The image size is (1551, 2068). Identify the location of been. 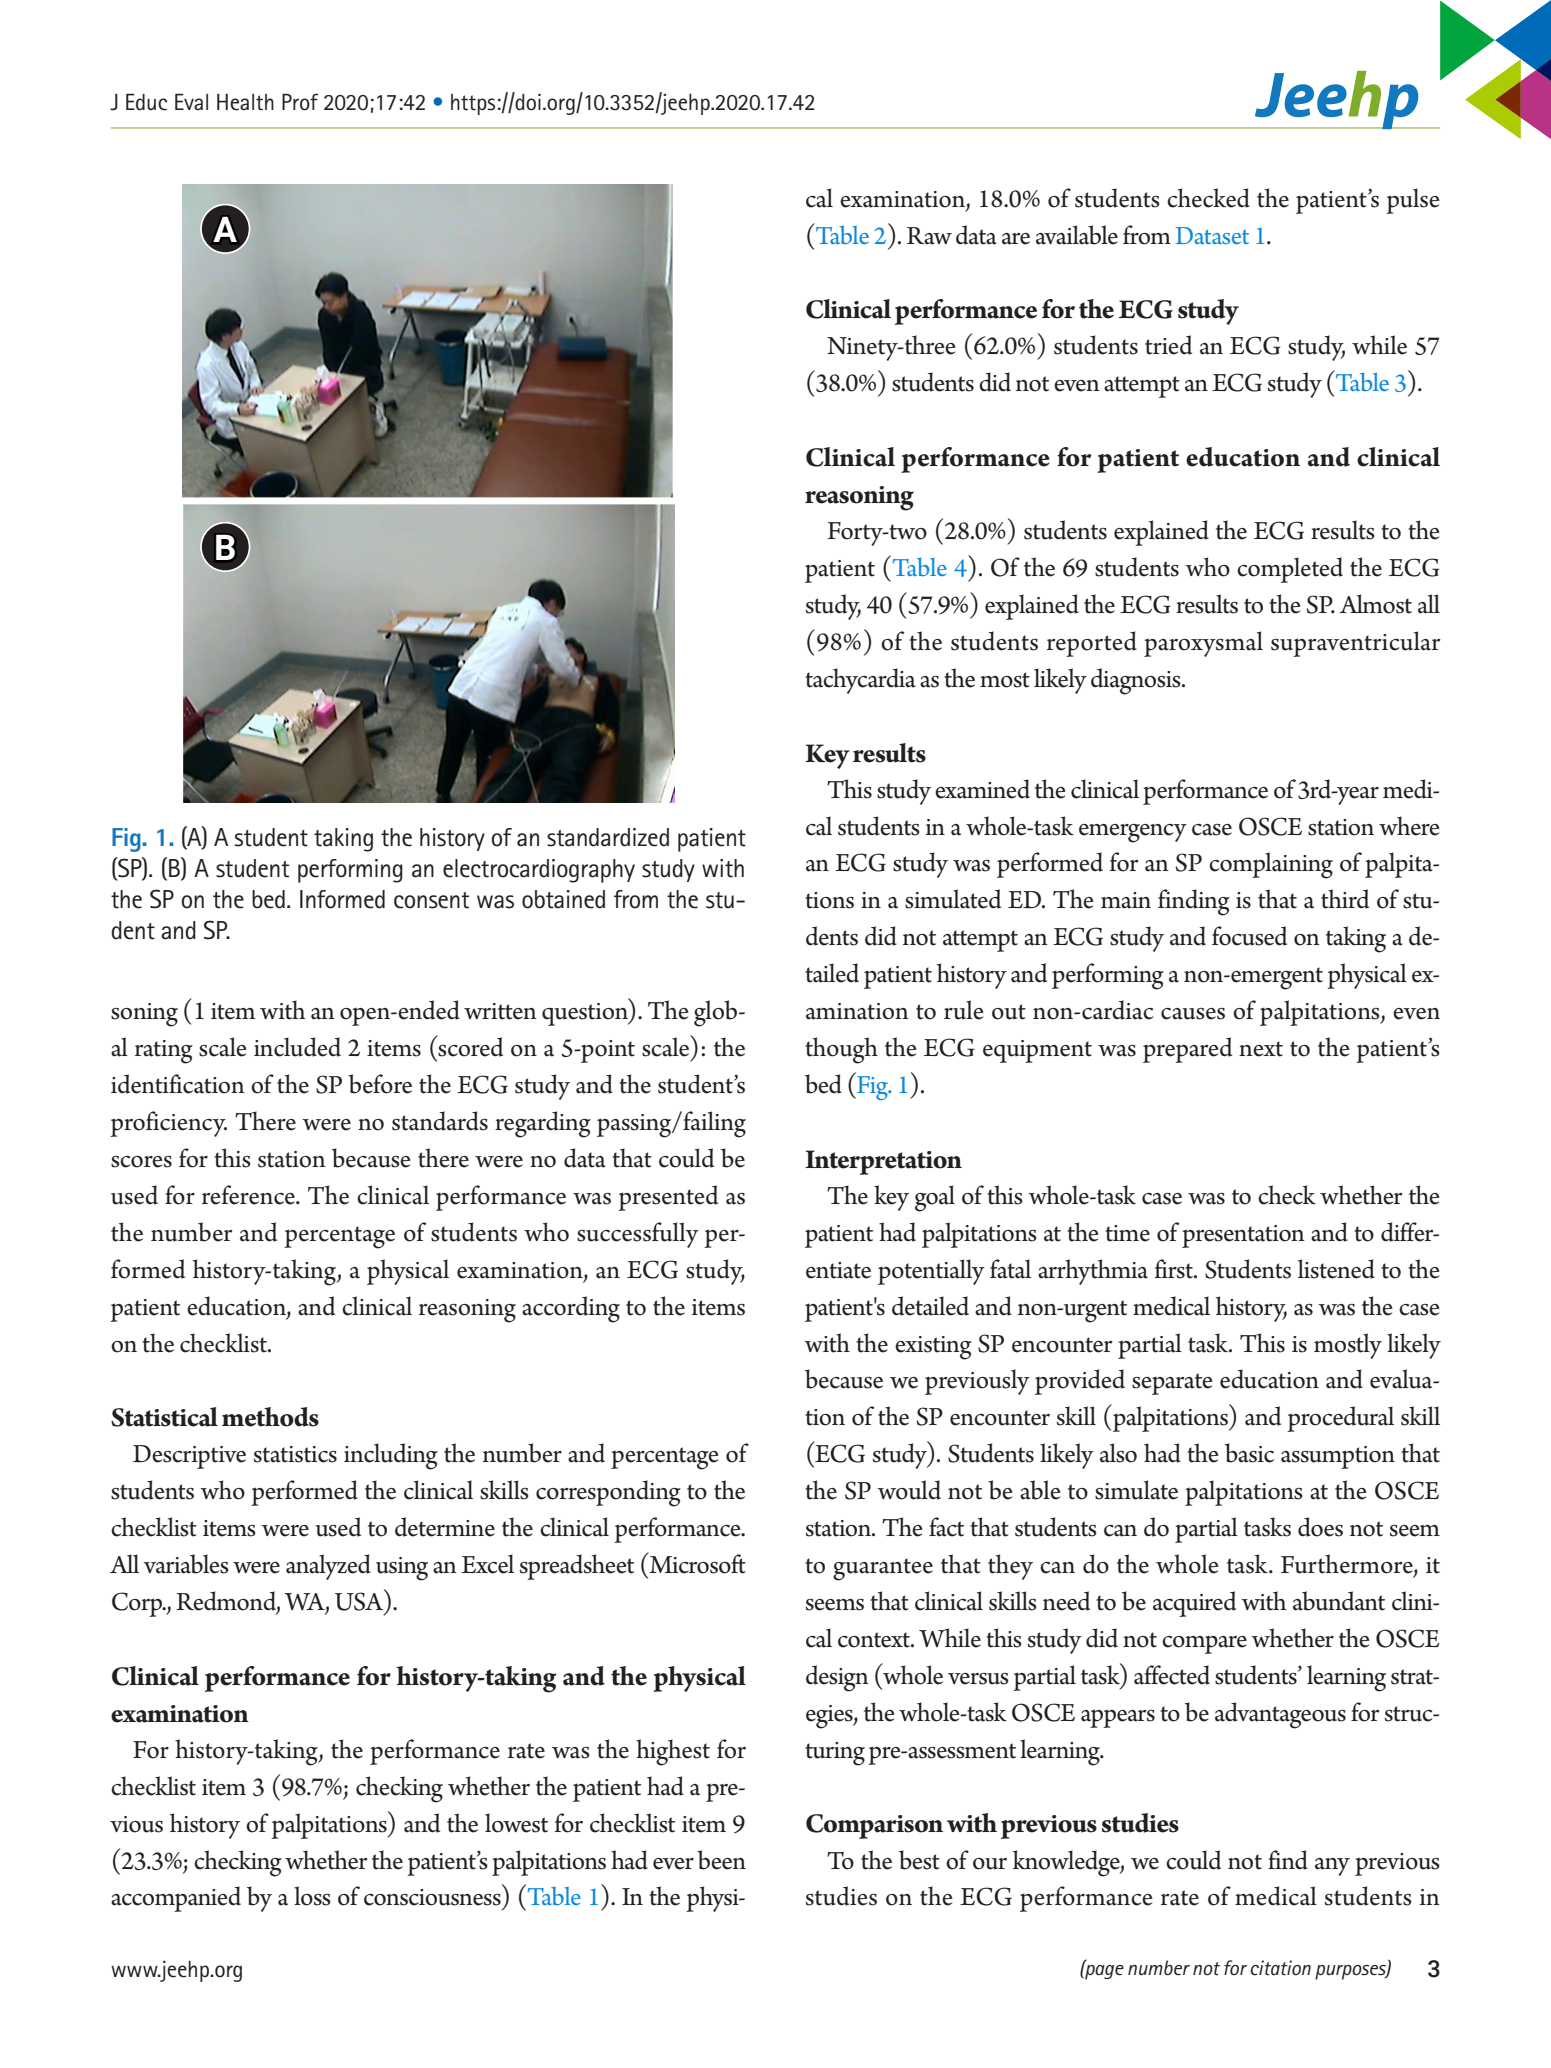
(721, 1860).
